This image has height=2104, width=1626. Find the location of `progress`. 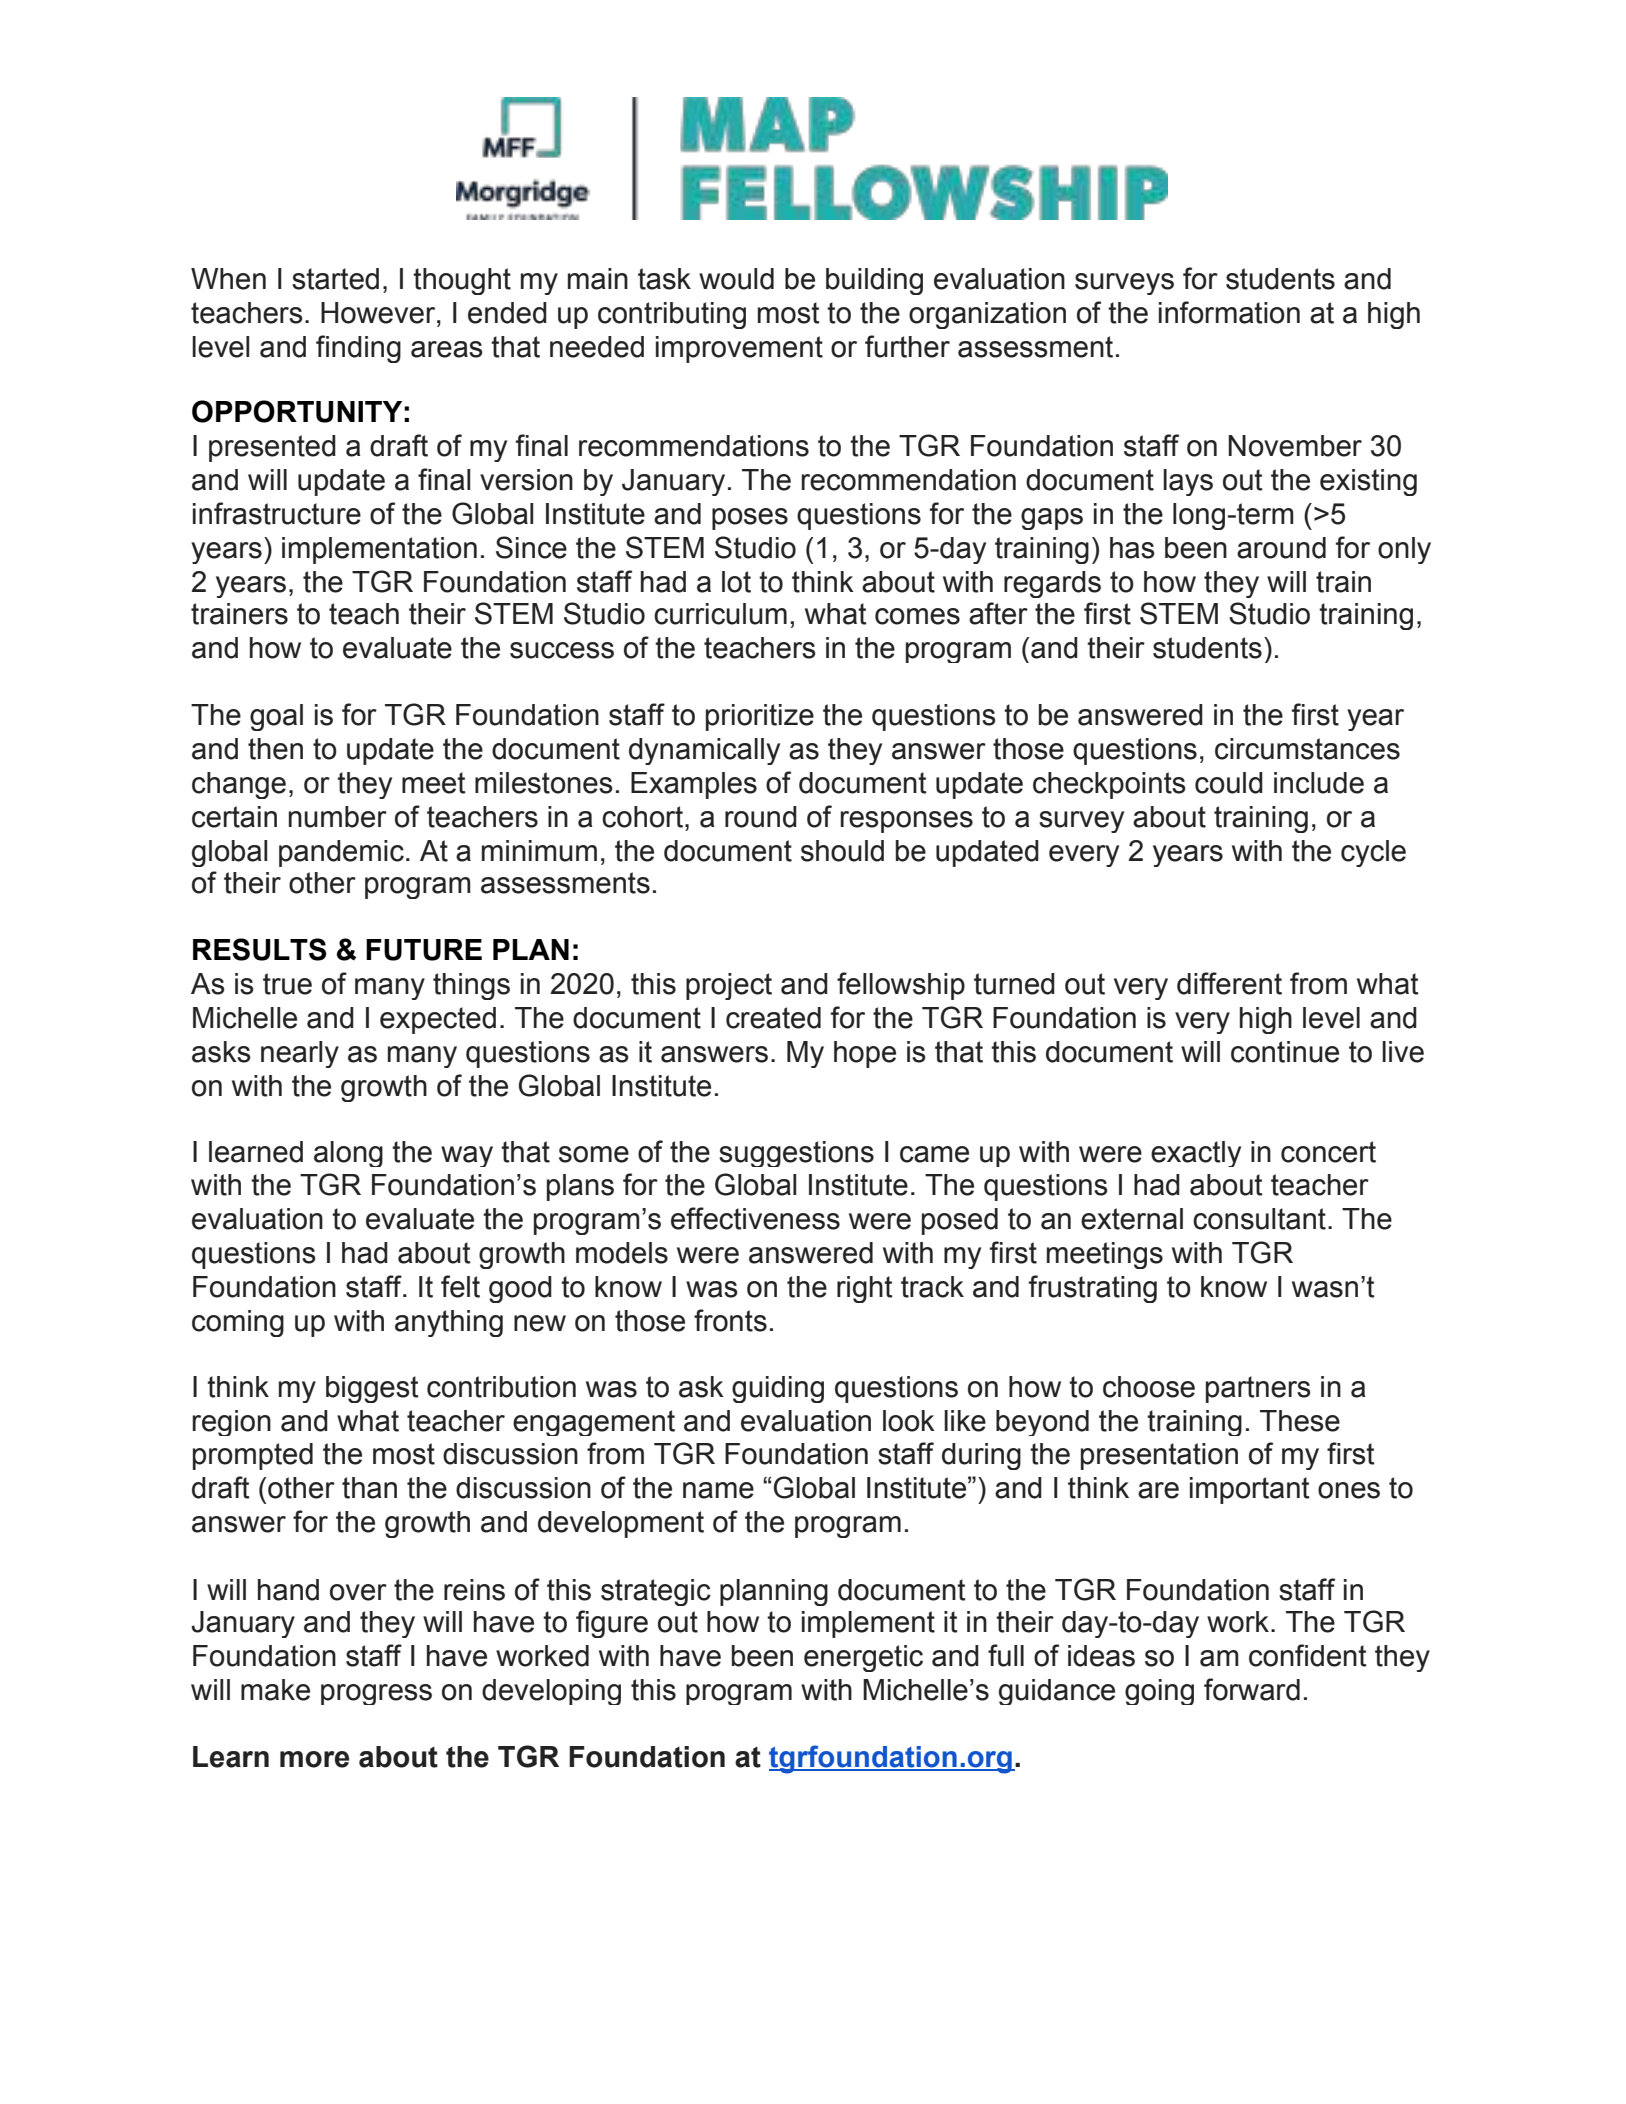

progress is located at coordinates (376, 1694).
